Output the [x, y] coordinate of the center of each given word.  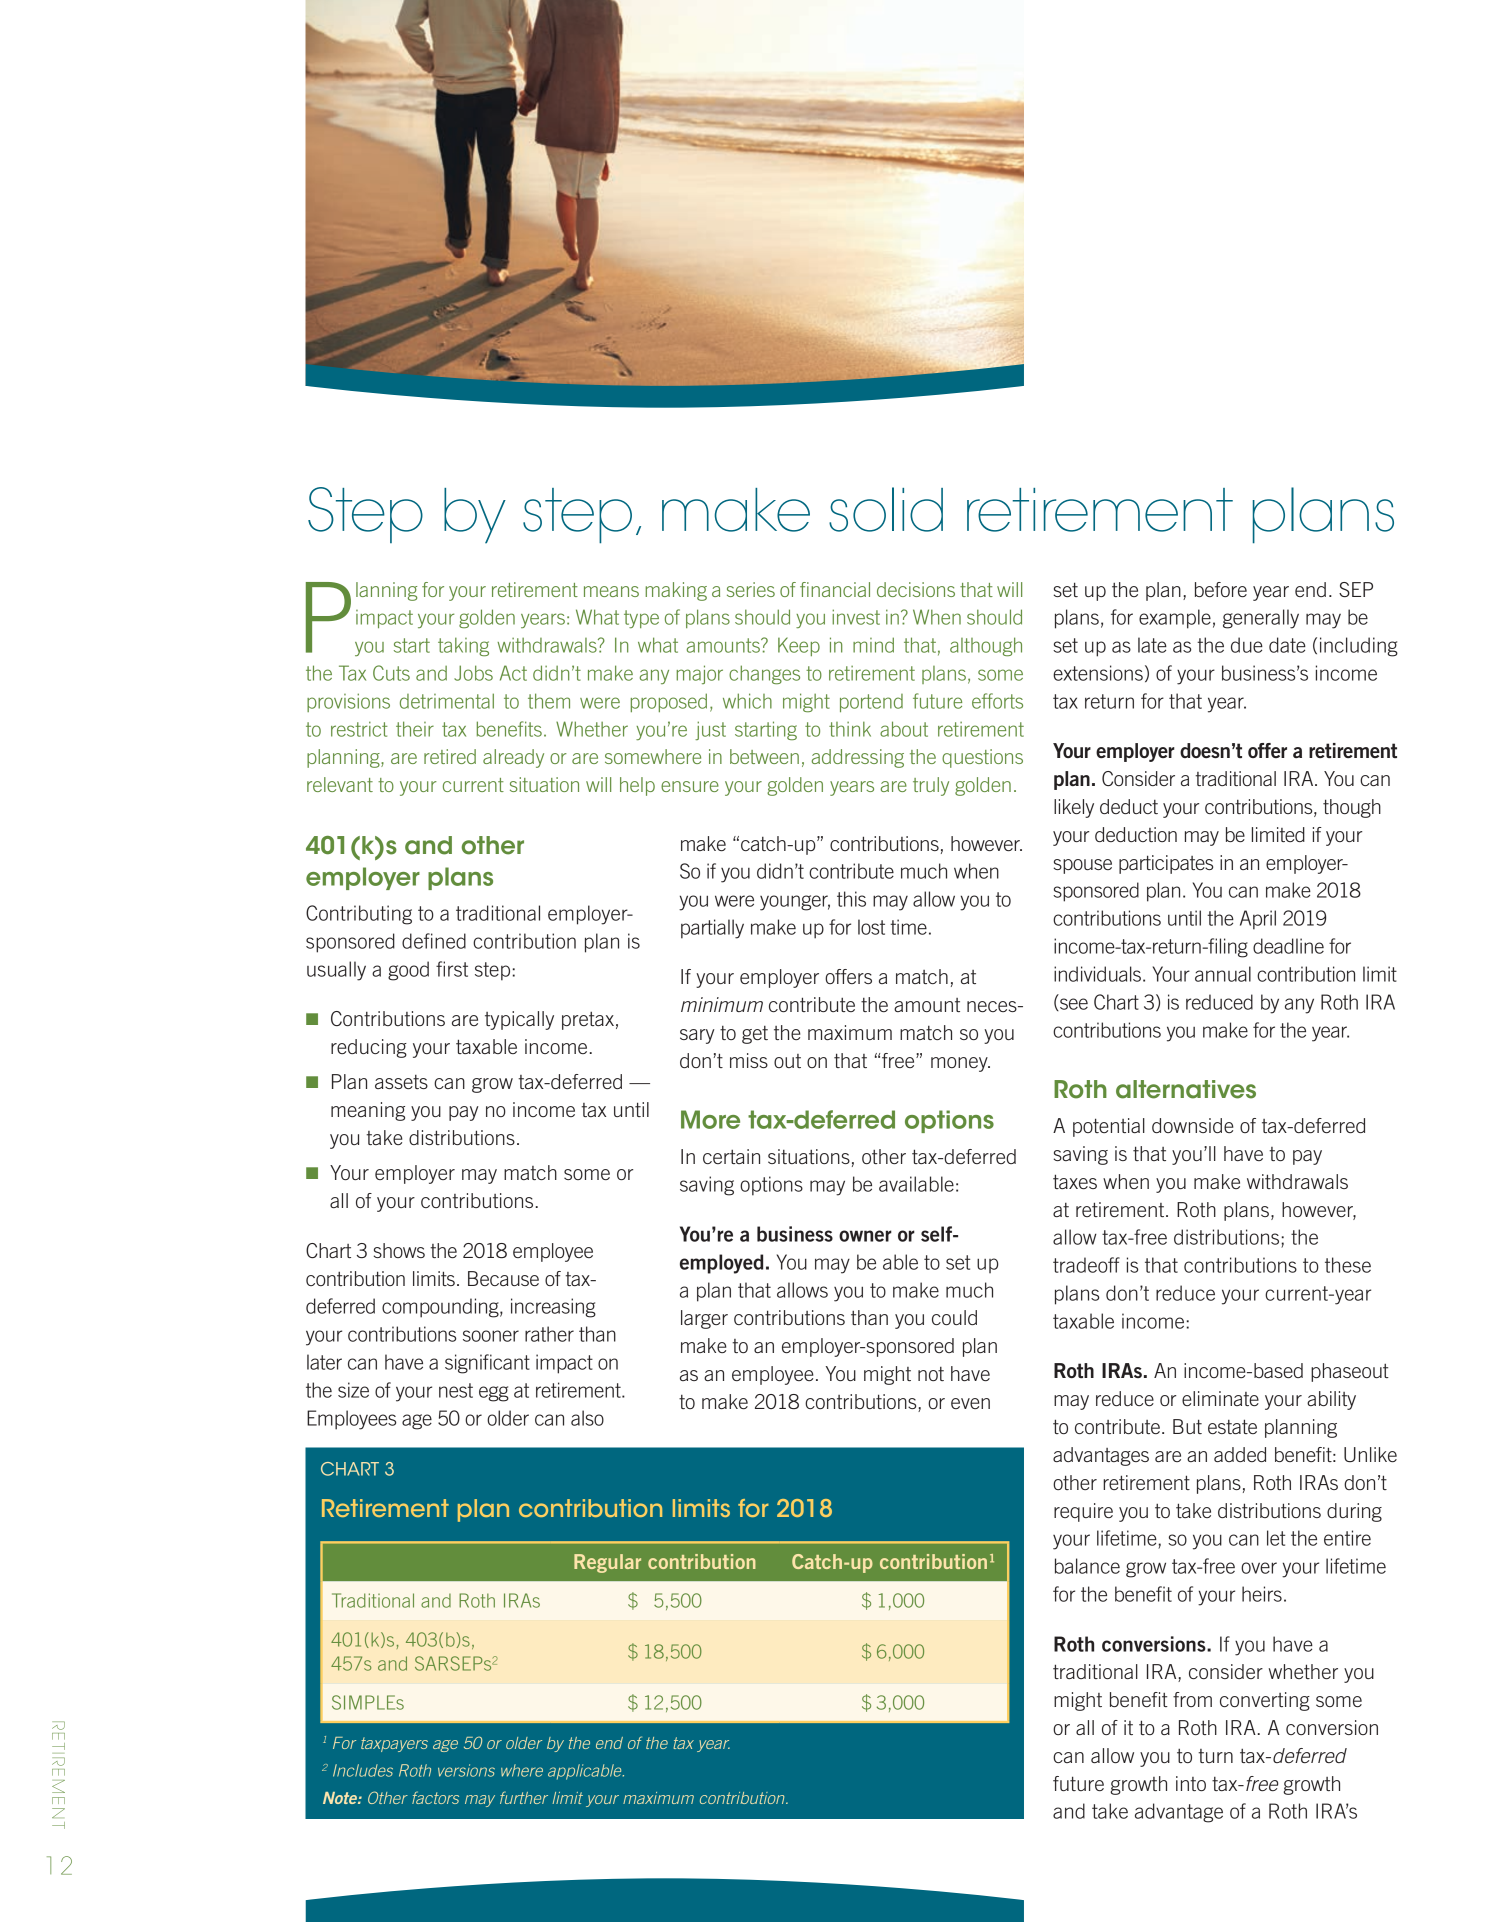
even [970, 1403]
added [1240, 1454]
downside [1193, 1125]
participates [1166, 864]
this [851, 899]
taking [463, 646]
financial [835, 589]
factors [435, 1797]
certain [731, 1156]
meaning [368, 1111]
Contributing [359, 915]
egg [494, 1394]
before [1221, 589]
